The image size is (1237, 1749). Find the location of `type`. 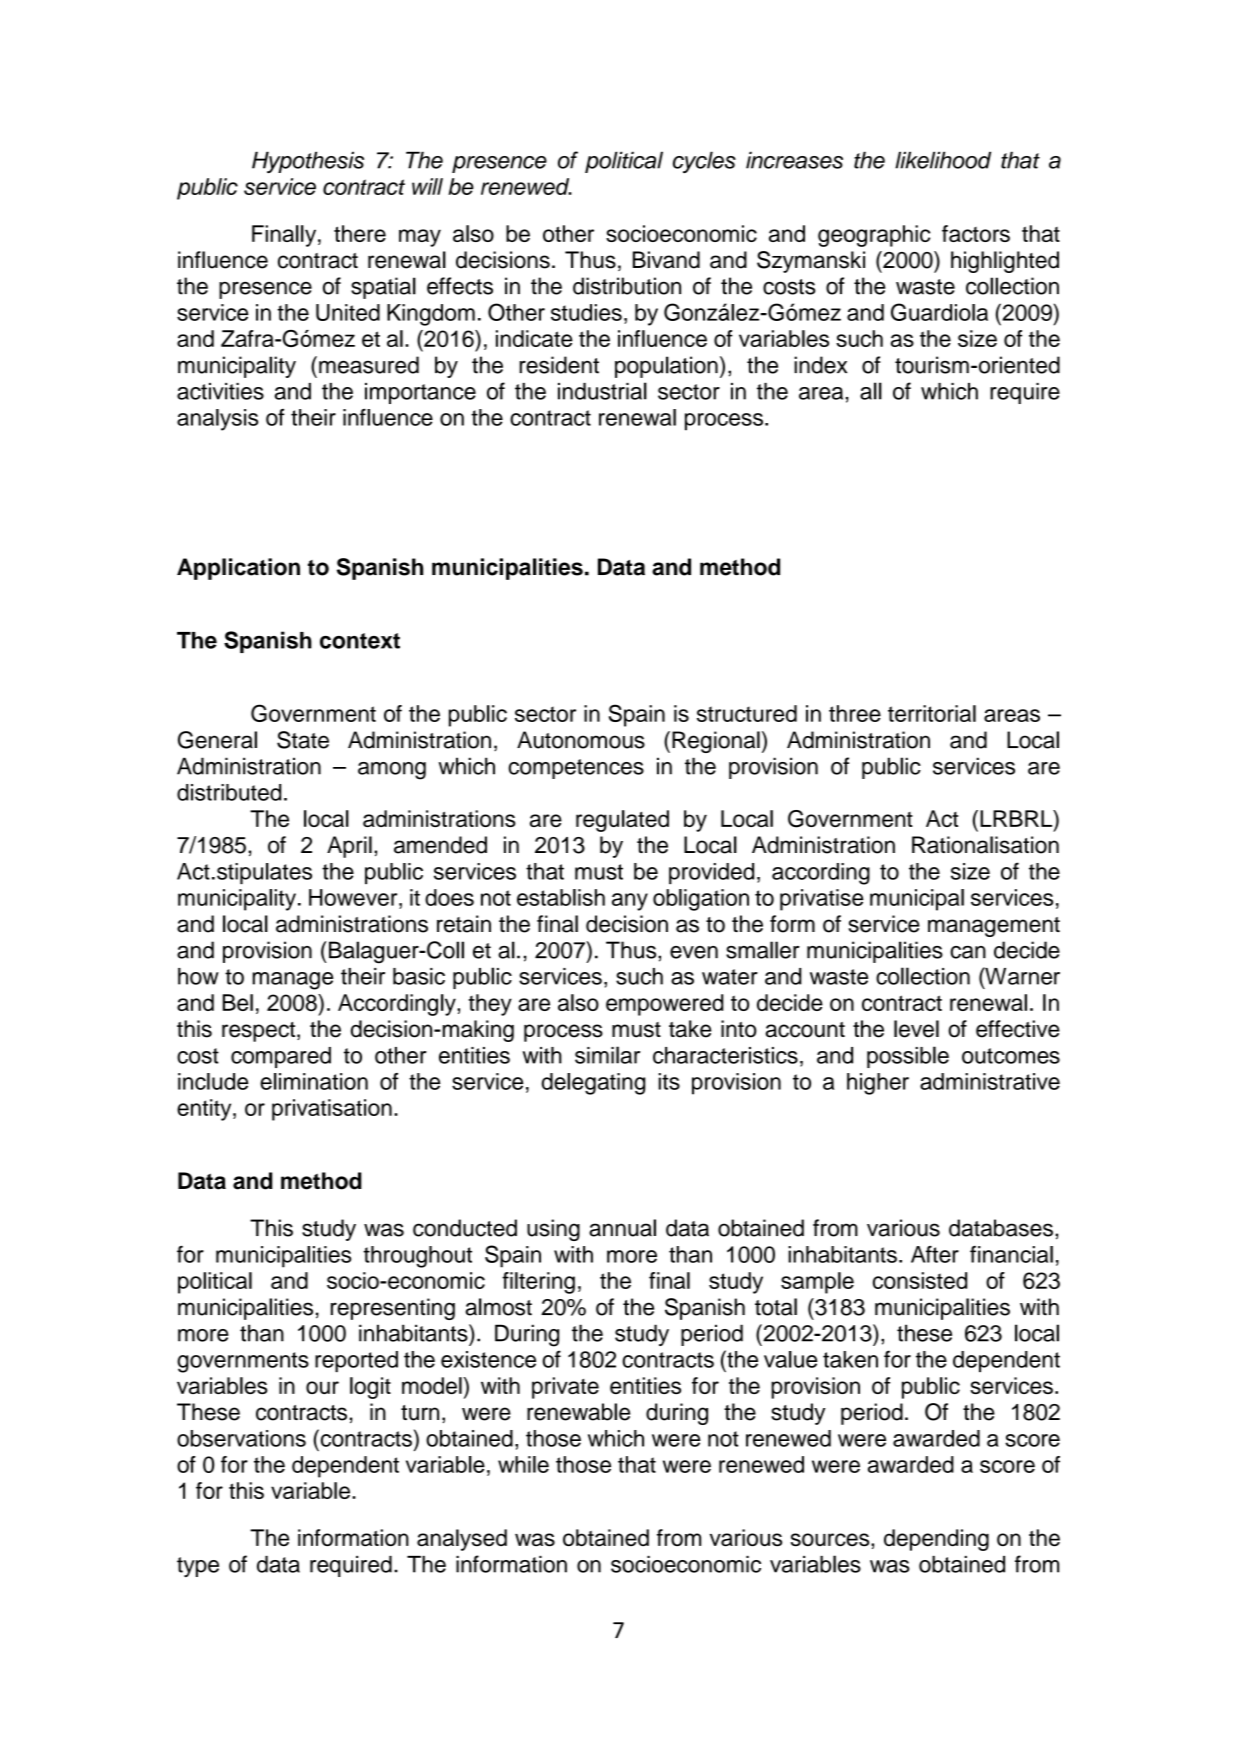

type is located at coordinates (198, 1567).
